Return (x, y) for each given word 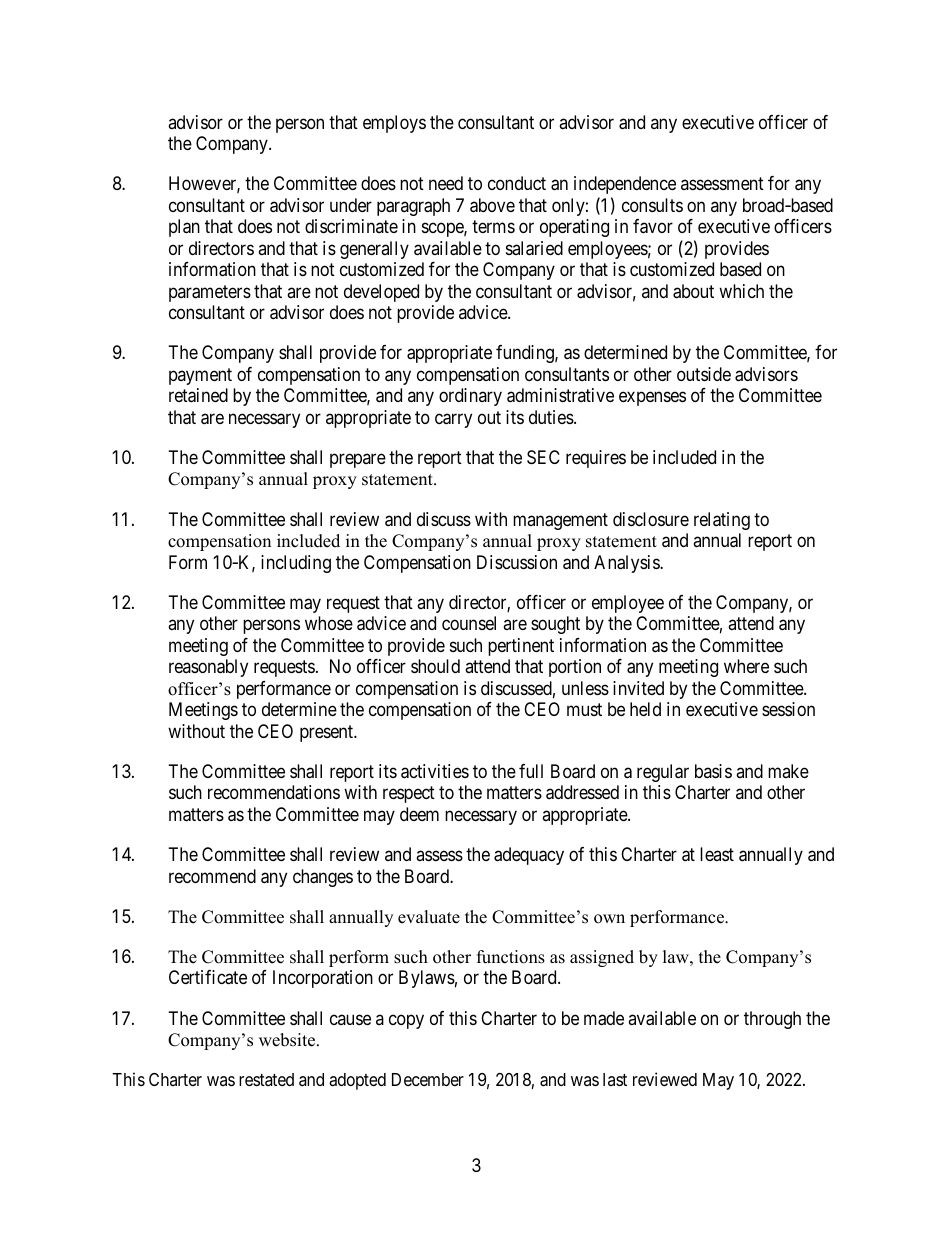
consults (652, 205)
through (772, 1020)
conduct (517, 183)
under (351, 205)
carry (453, 420)
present (327, 733)
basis (713, 771)
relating (722, 521)
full (531, 771)
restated (266, 1079)
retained (198, 395)
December (428, 1079)
